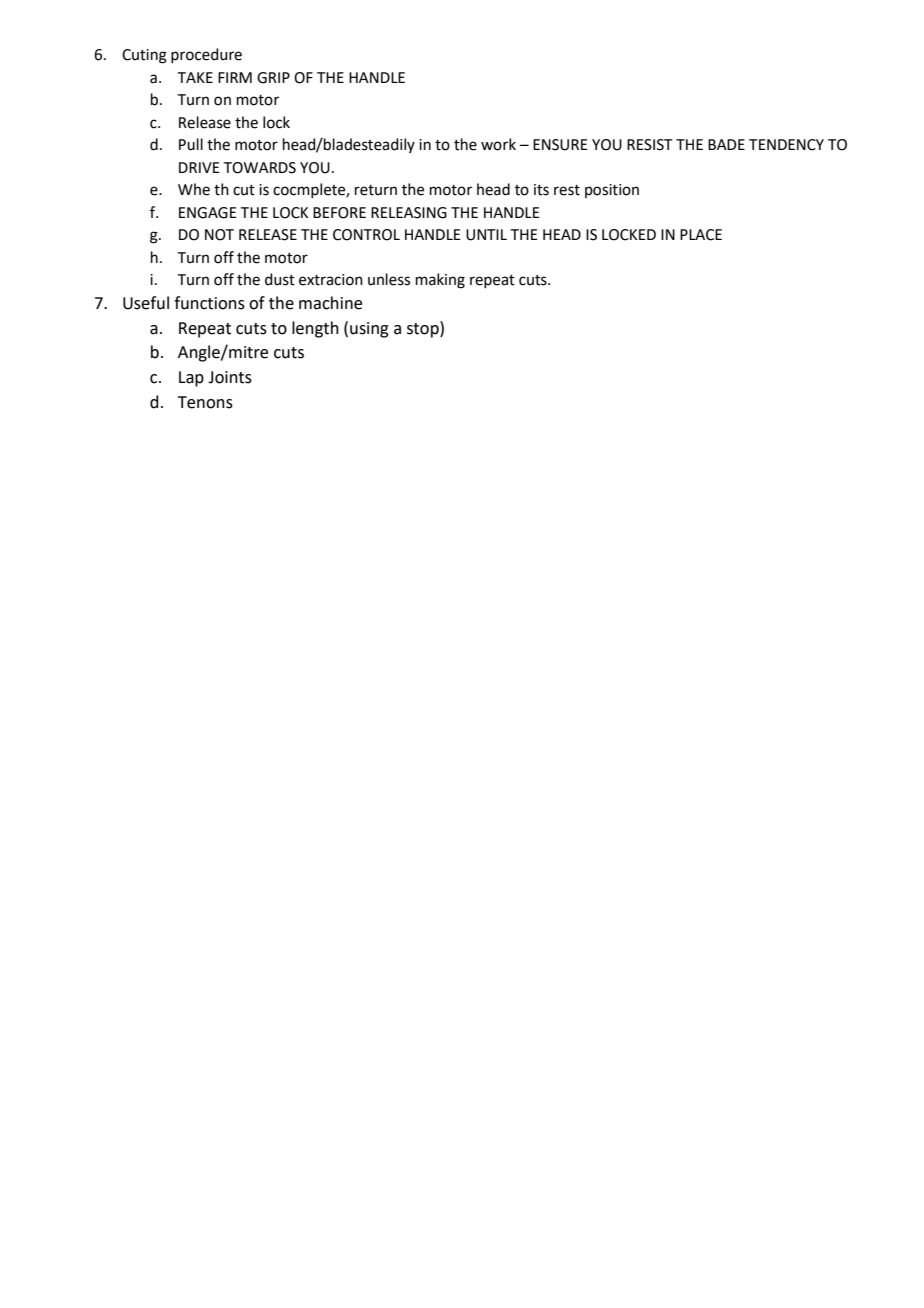 This page has height=1308, width=924. What do you see at coordinates (486, 235) in the page?
I see `UNTIL` at bounding box center [486, 235].
